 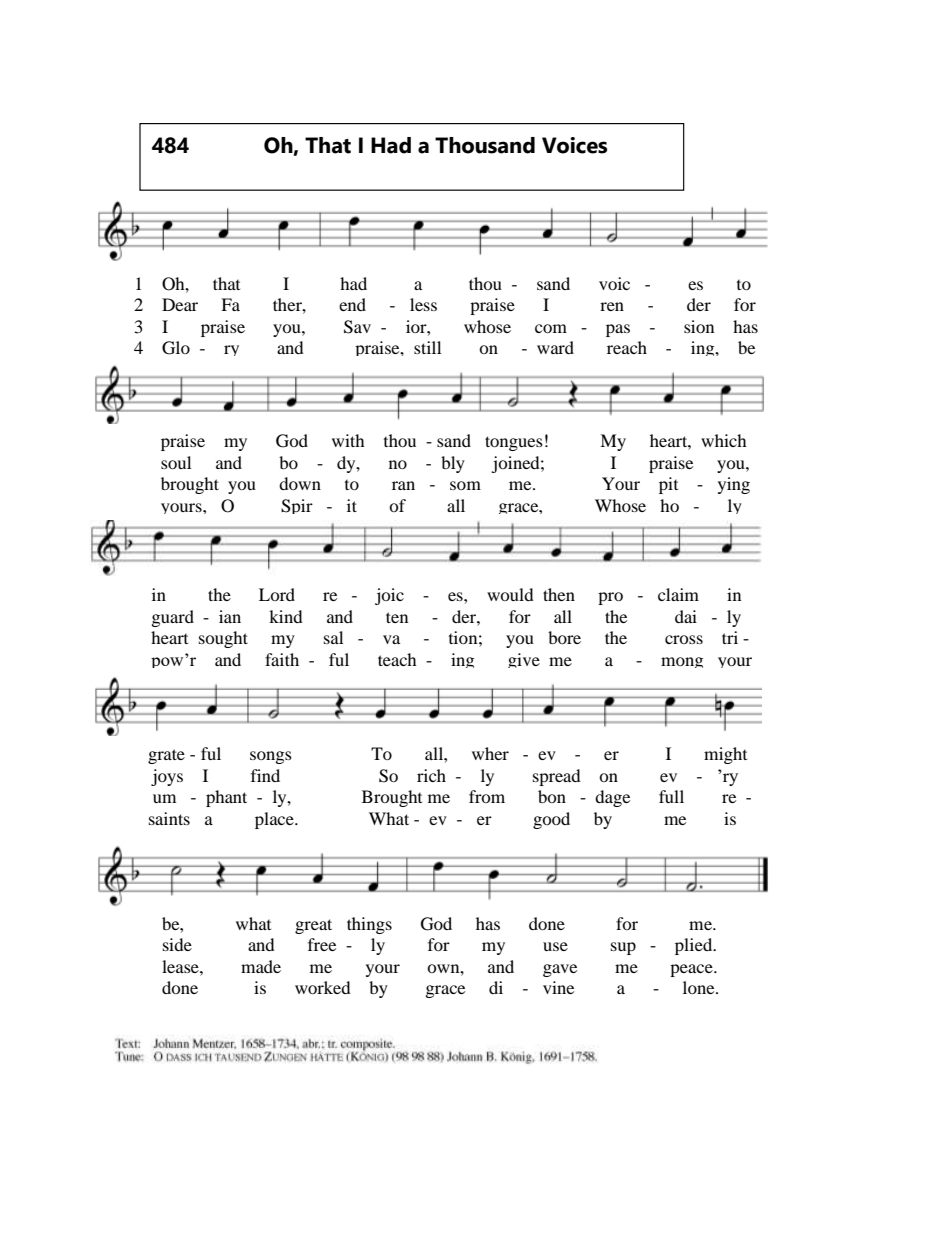 I want to click on made, so click(x=261, y=966).
